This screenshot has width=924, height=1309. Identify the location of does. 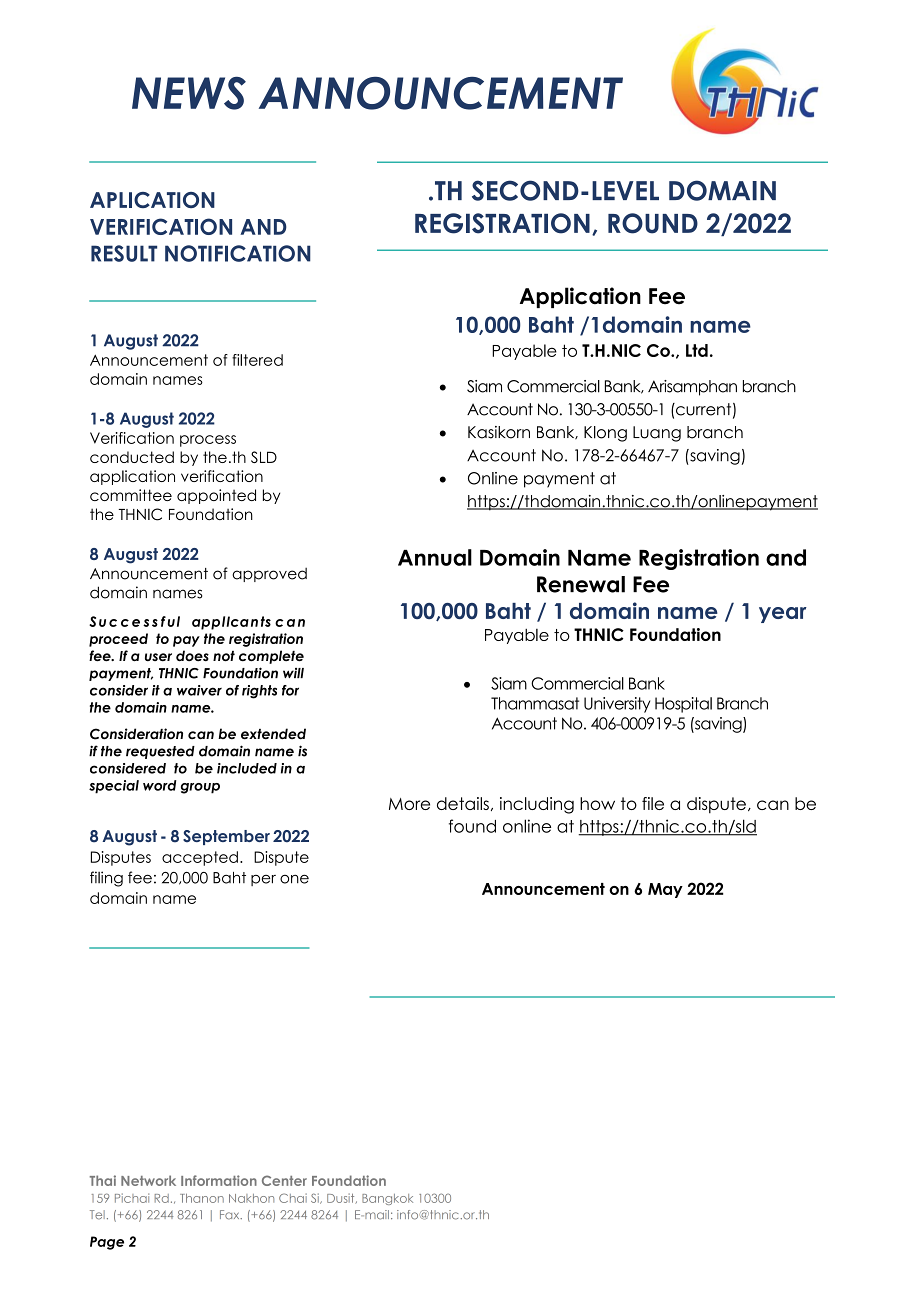
(192, 656).
